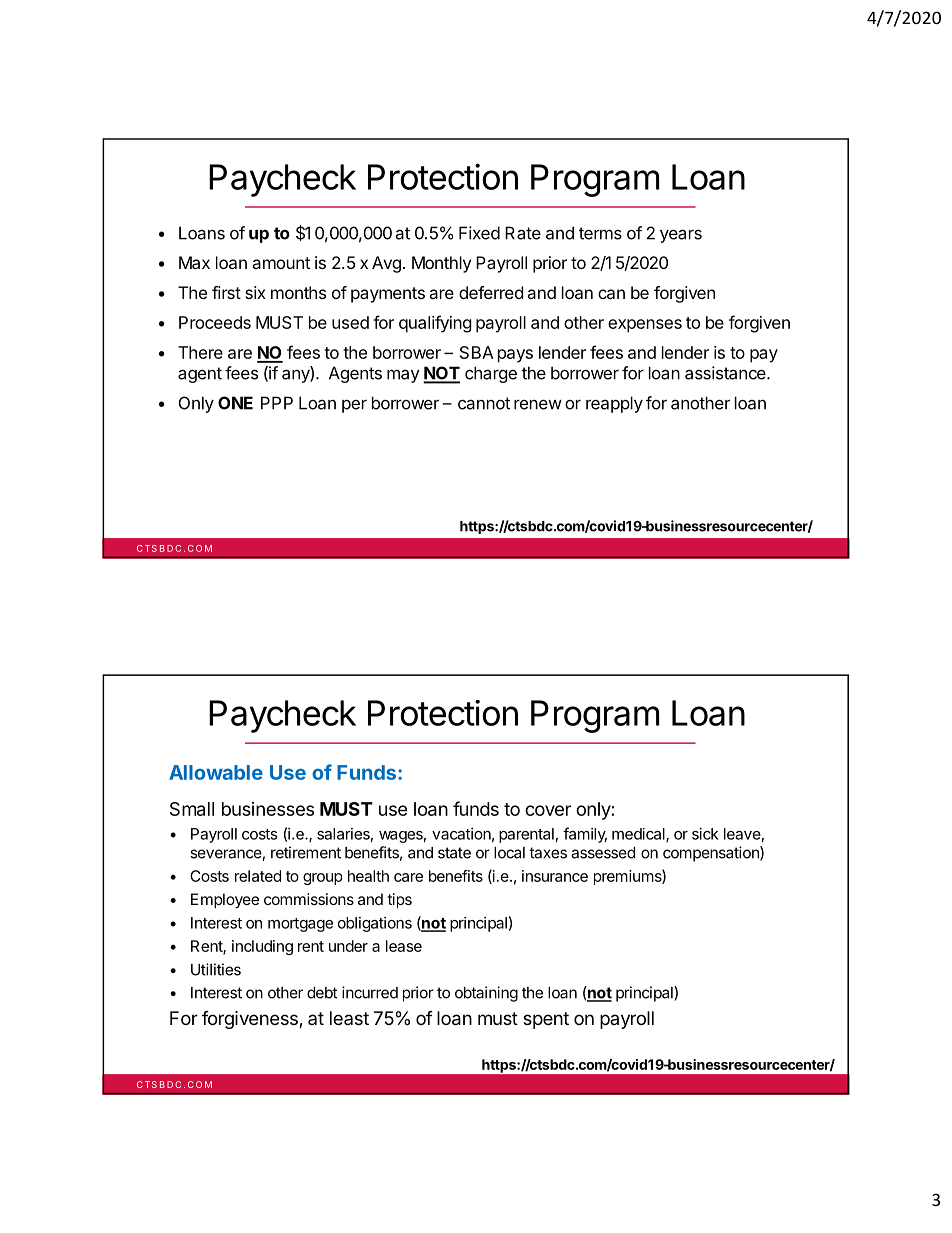 Image resolution: width=952 pixels, height=1233 pixels. I want to click on amount, so click(281, 263).
